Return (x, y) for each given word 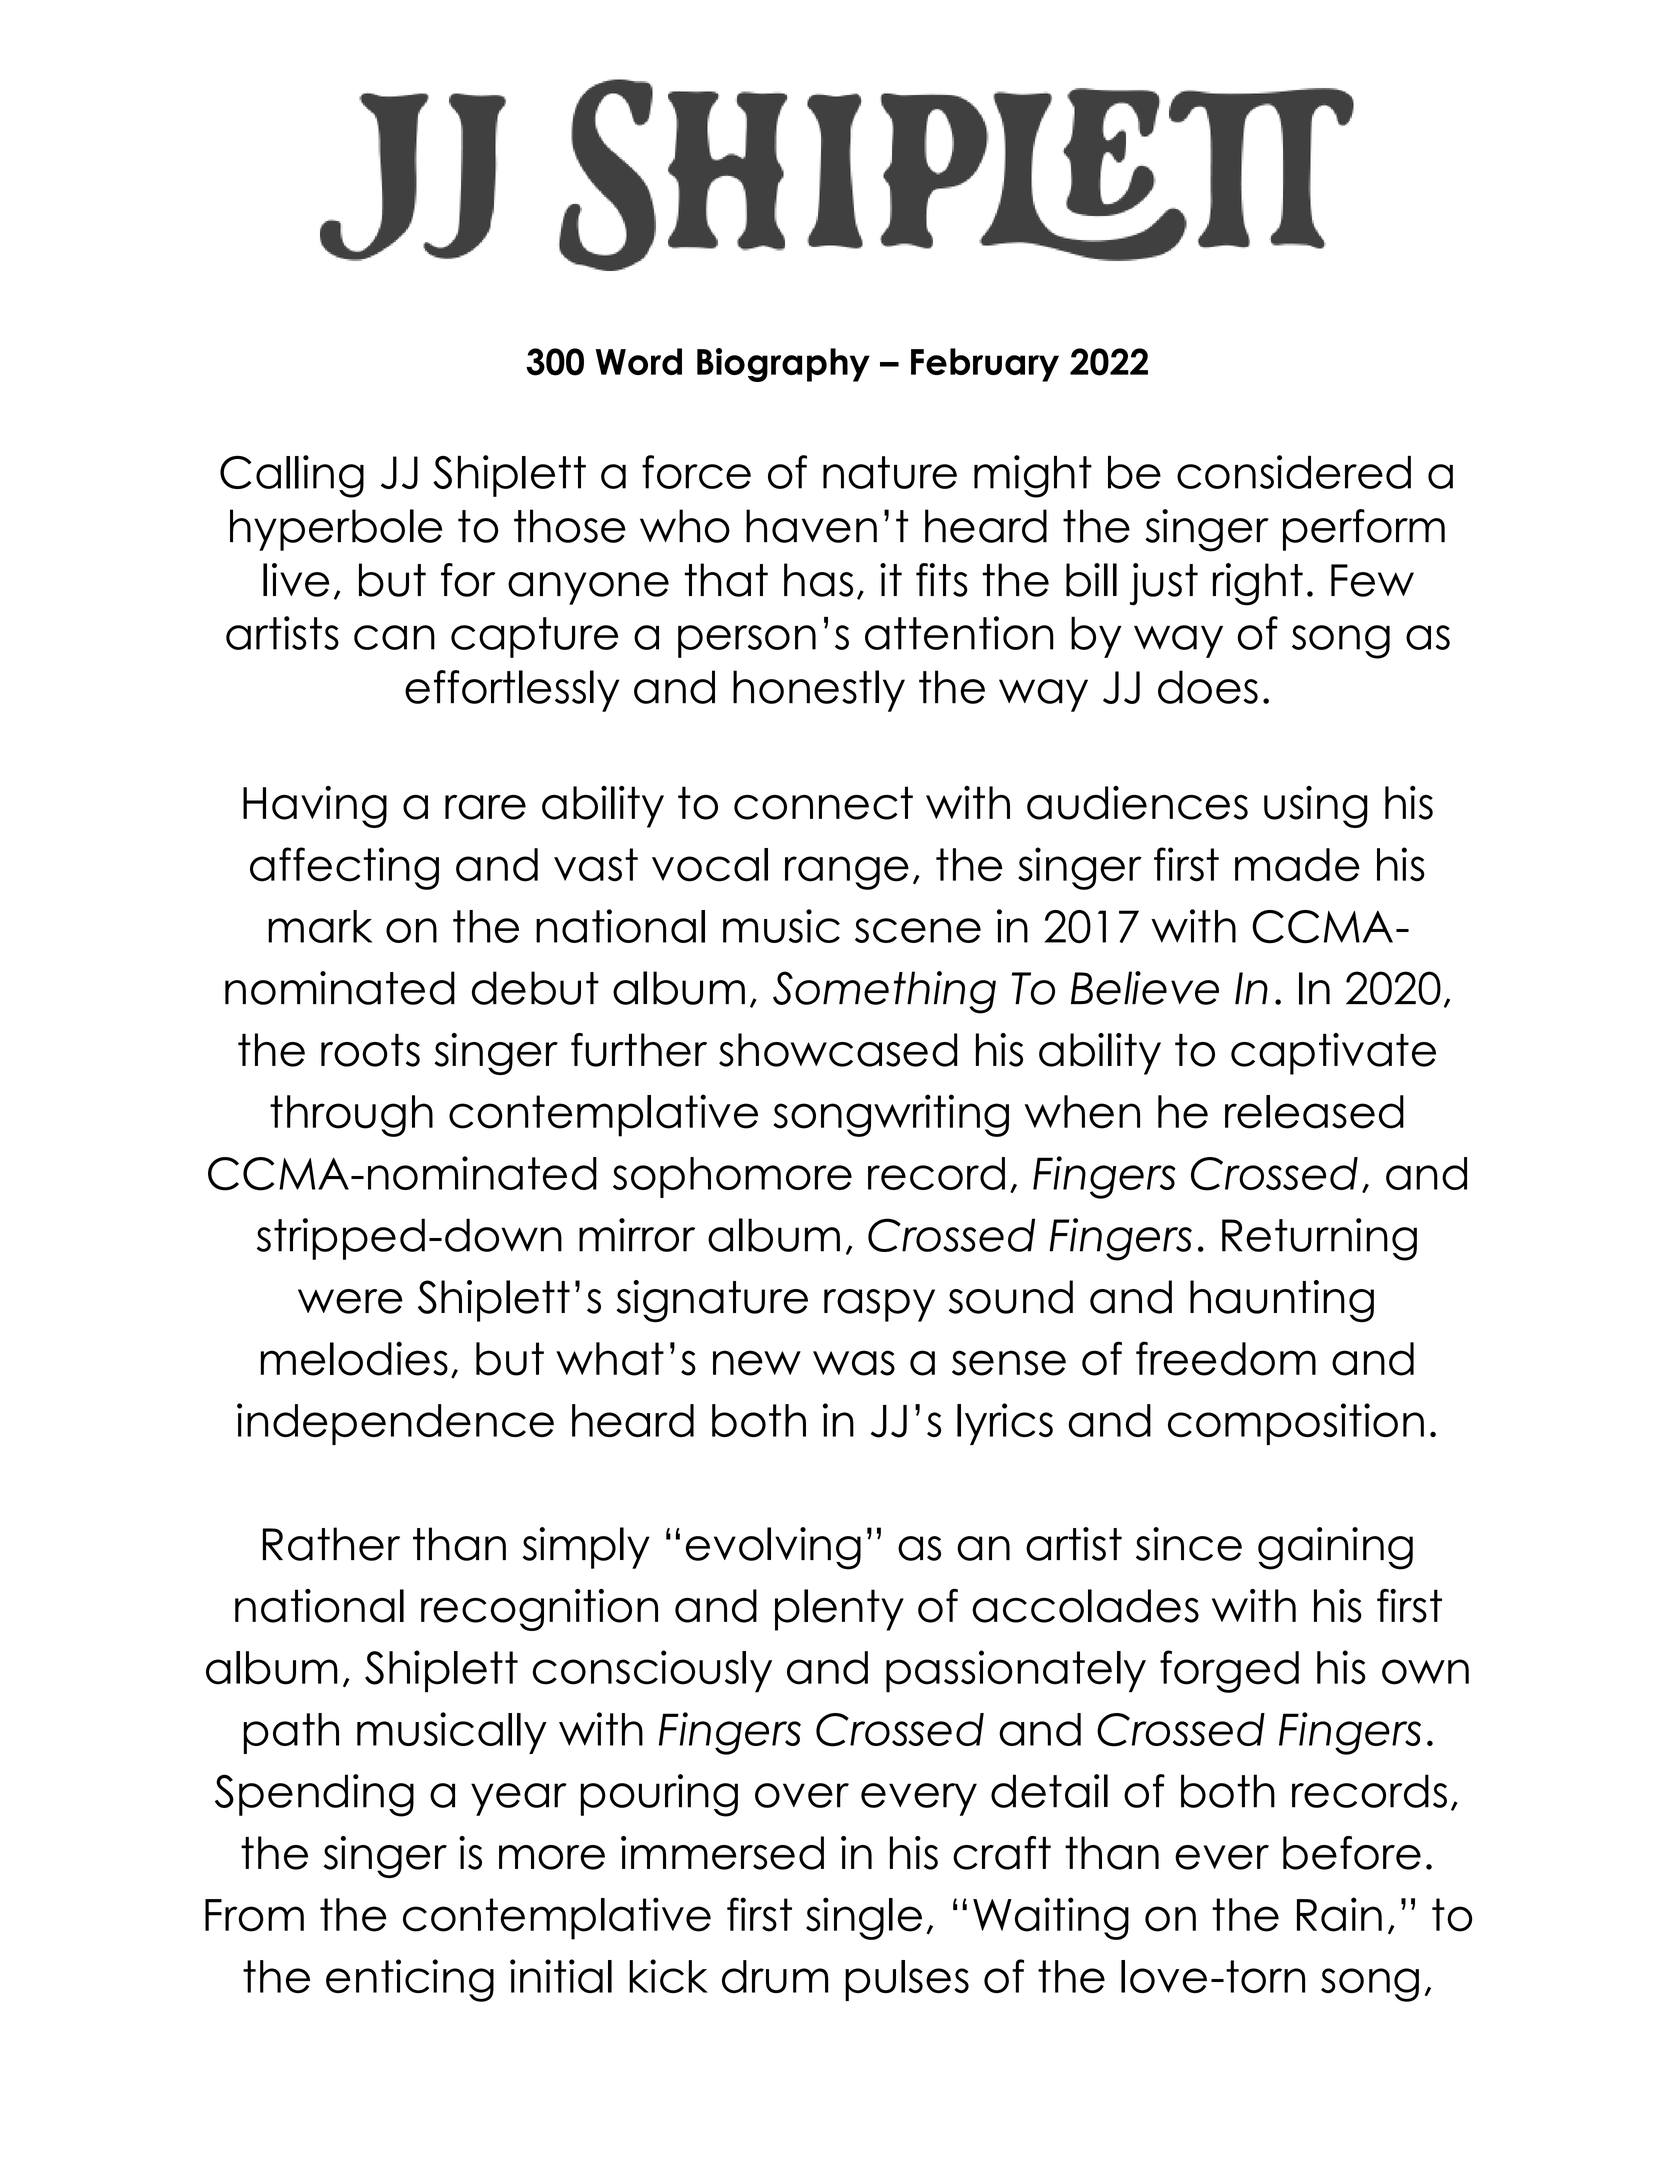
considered (1294, 472)
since (1189, 1544)
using (1316, 807)
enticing (410, 1980)
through (351, 1116)
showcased (838, 1050)
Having (315, 807)
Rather (331, 1544)
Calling (292, 476)
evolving (773, 1548)
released (1314, 1112)
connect (823, 803)
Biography (783, 365)
